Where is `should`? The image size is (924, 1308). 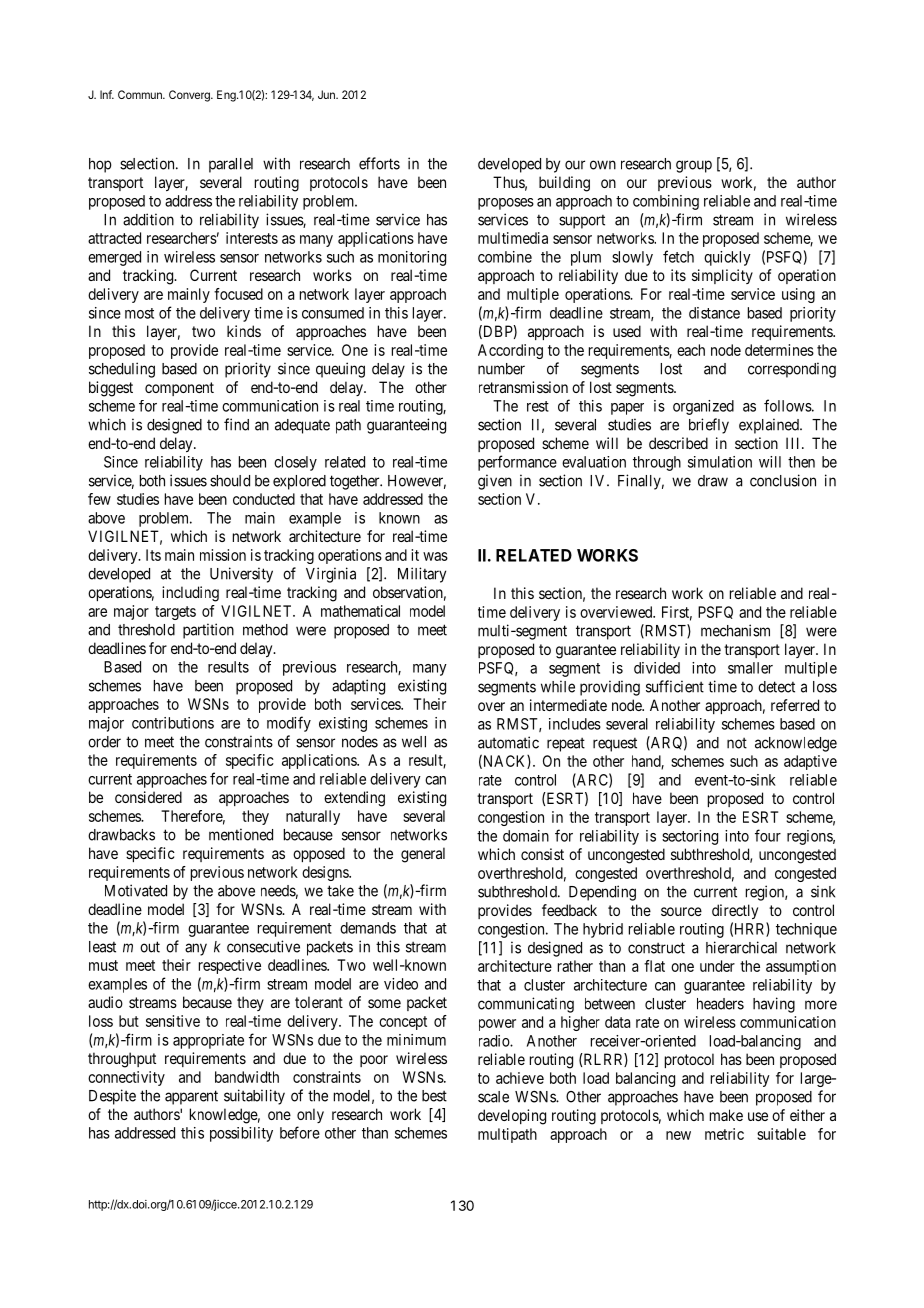 should is located at coordinates (230, 481).
